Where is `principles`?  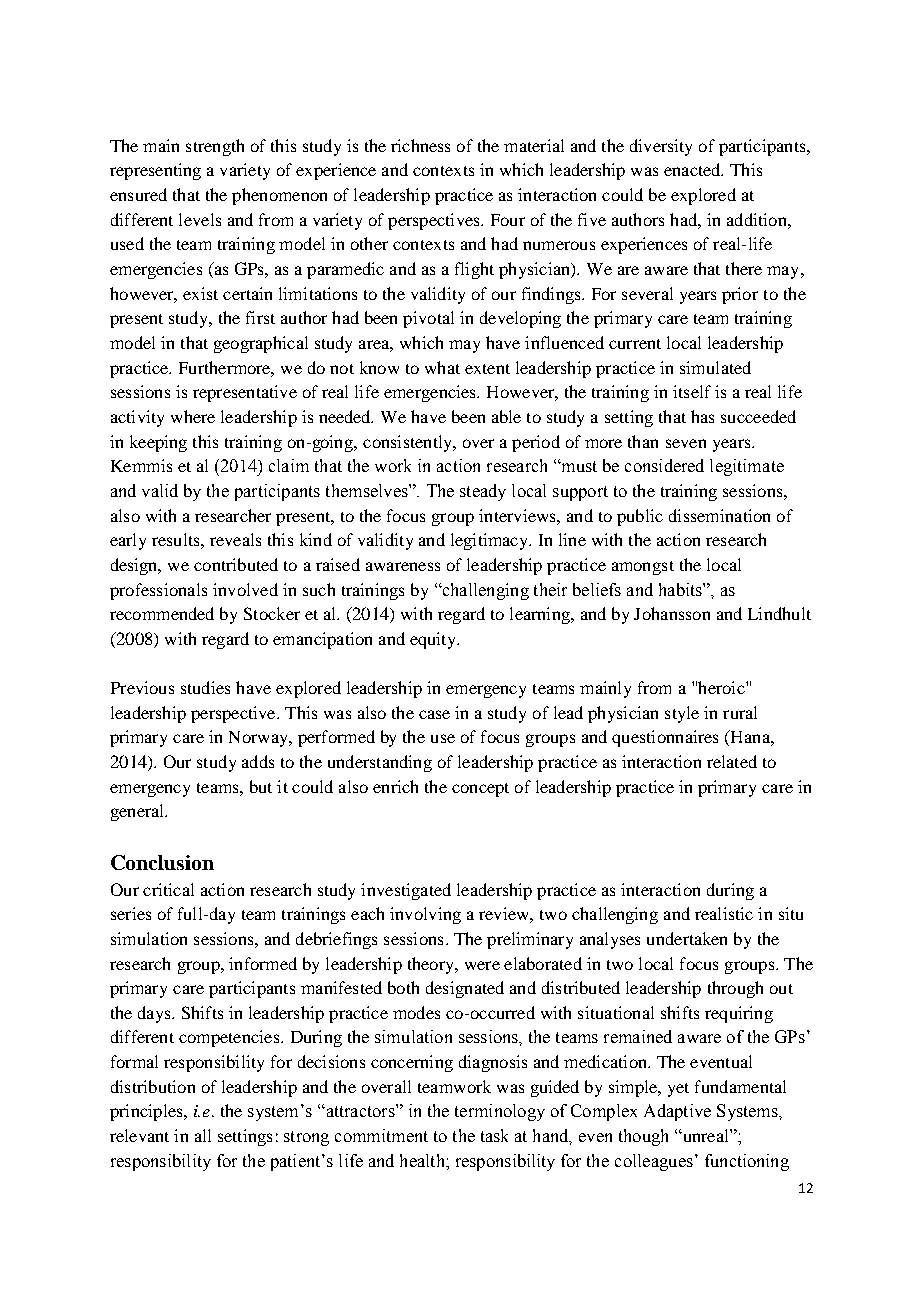 principles is located at coordinates (147, 1112).
